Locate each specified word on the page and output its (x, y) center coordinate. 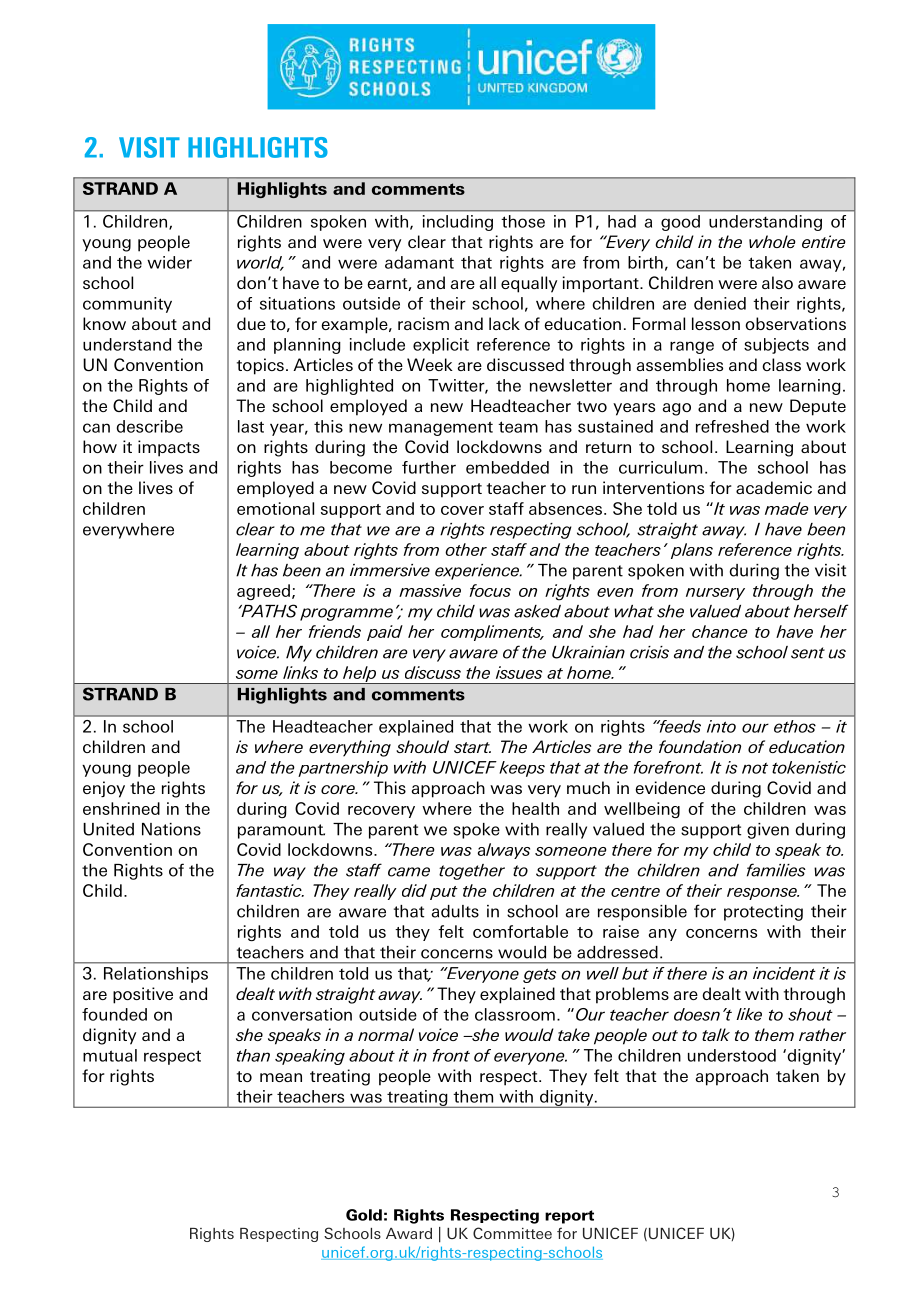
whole (772, 241)
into (721, 726)
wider (169, 262)
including (458, 223)
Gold (364, 1215)
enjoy (104, 789)
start (472, 747)
